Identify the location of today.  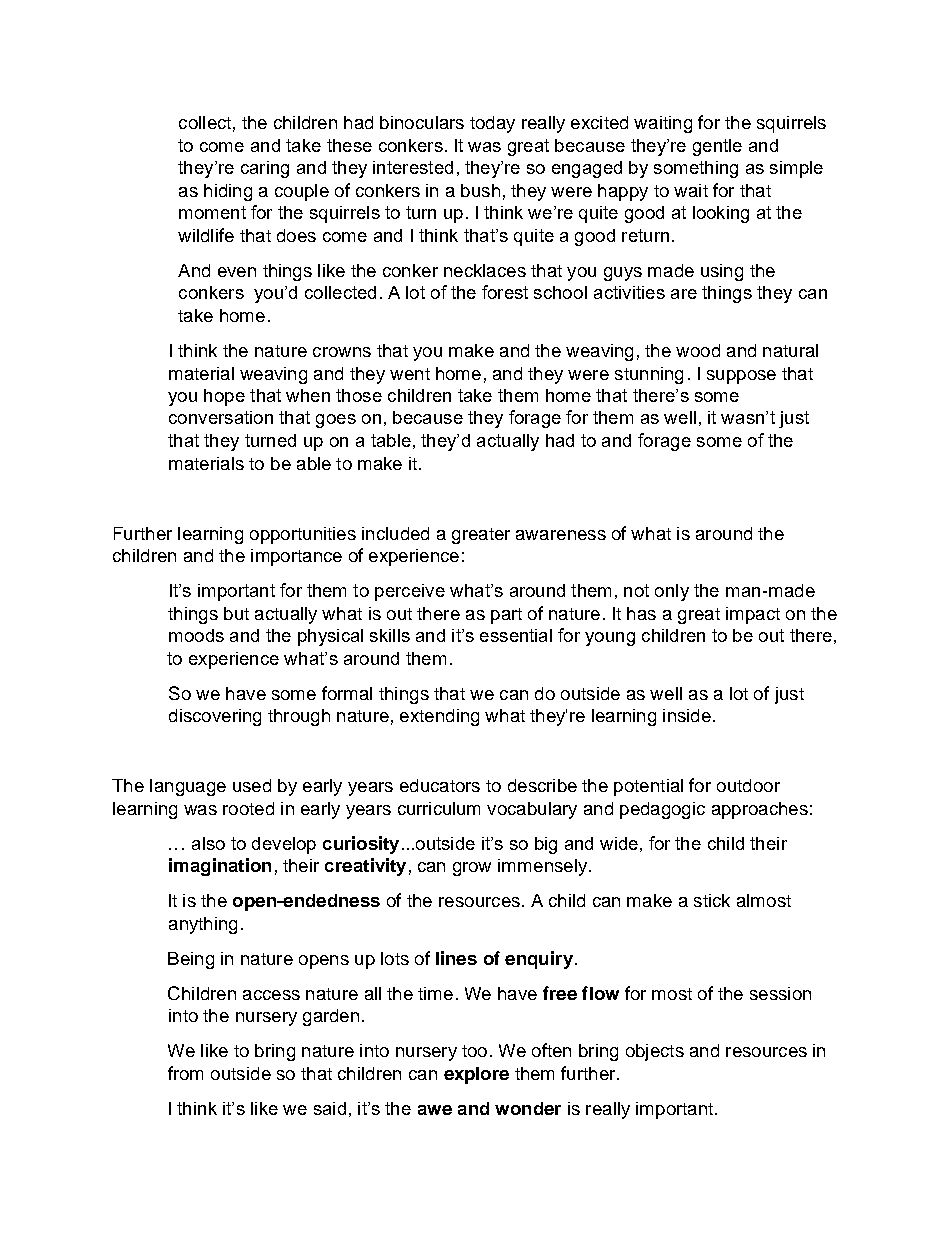
(492, 124).
